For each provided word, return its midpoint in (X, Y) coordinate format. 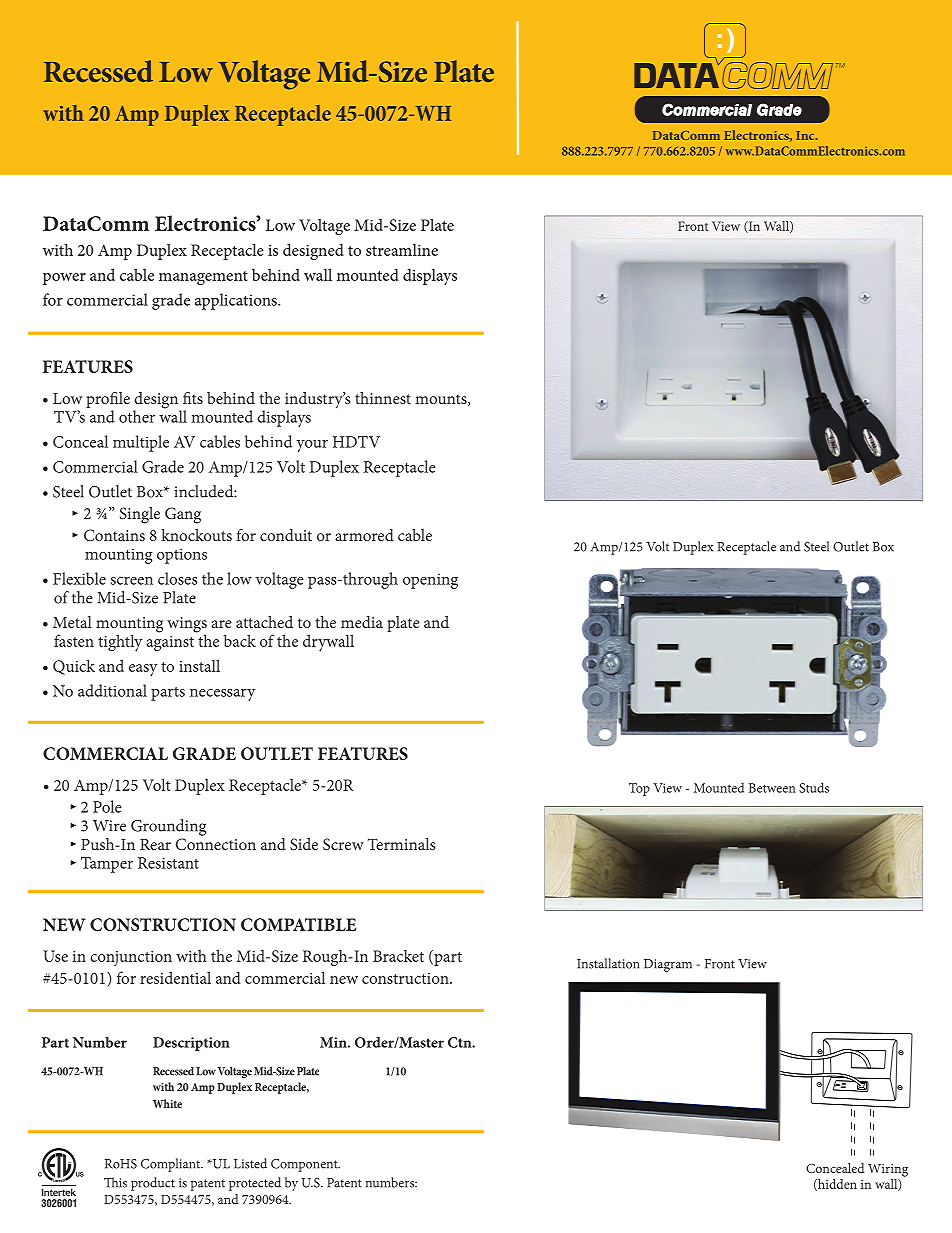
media (362, 622)
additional (112, 690)
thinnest (383, 398)
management (203, 278)
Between (772, 788)
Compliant (172, 1165)
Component (305, 1165)
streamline (402, 250)
